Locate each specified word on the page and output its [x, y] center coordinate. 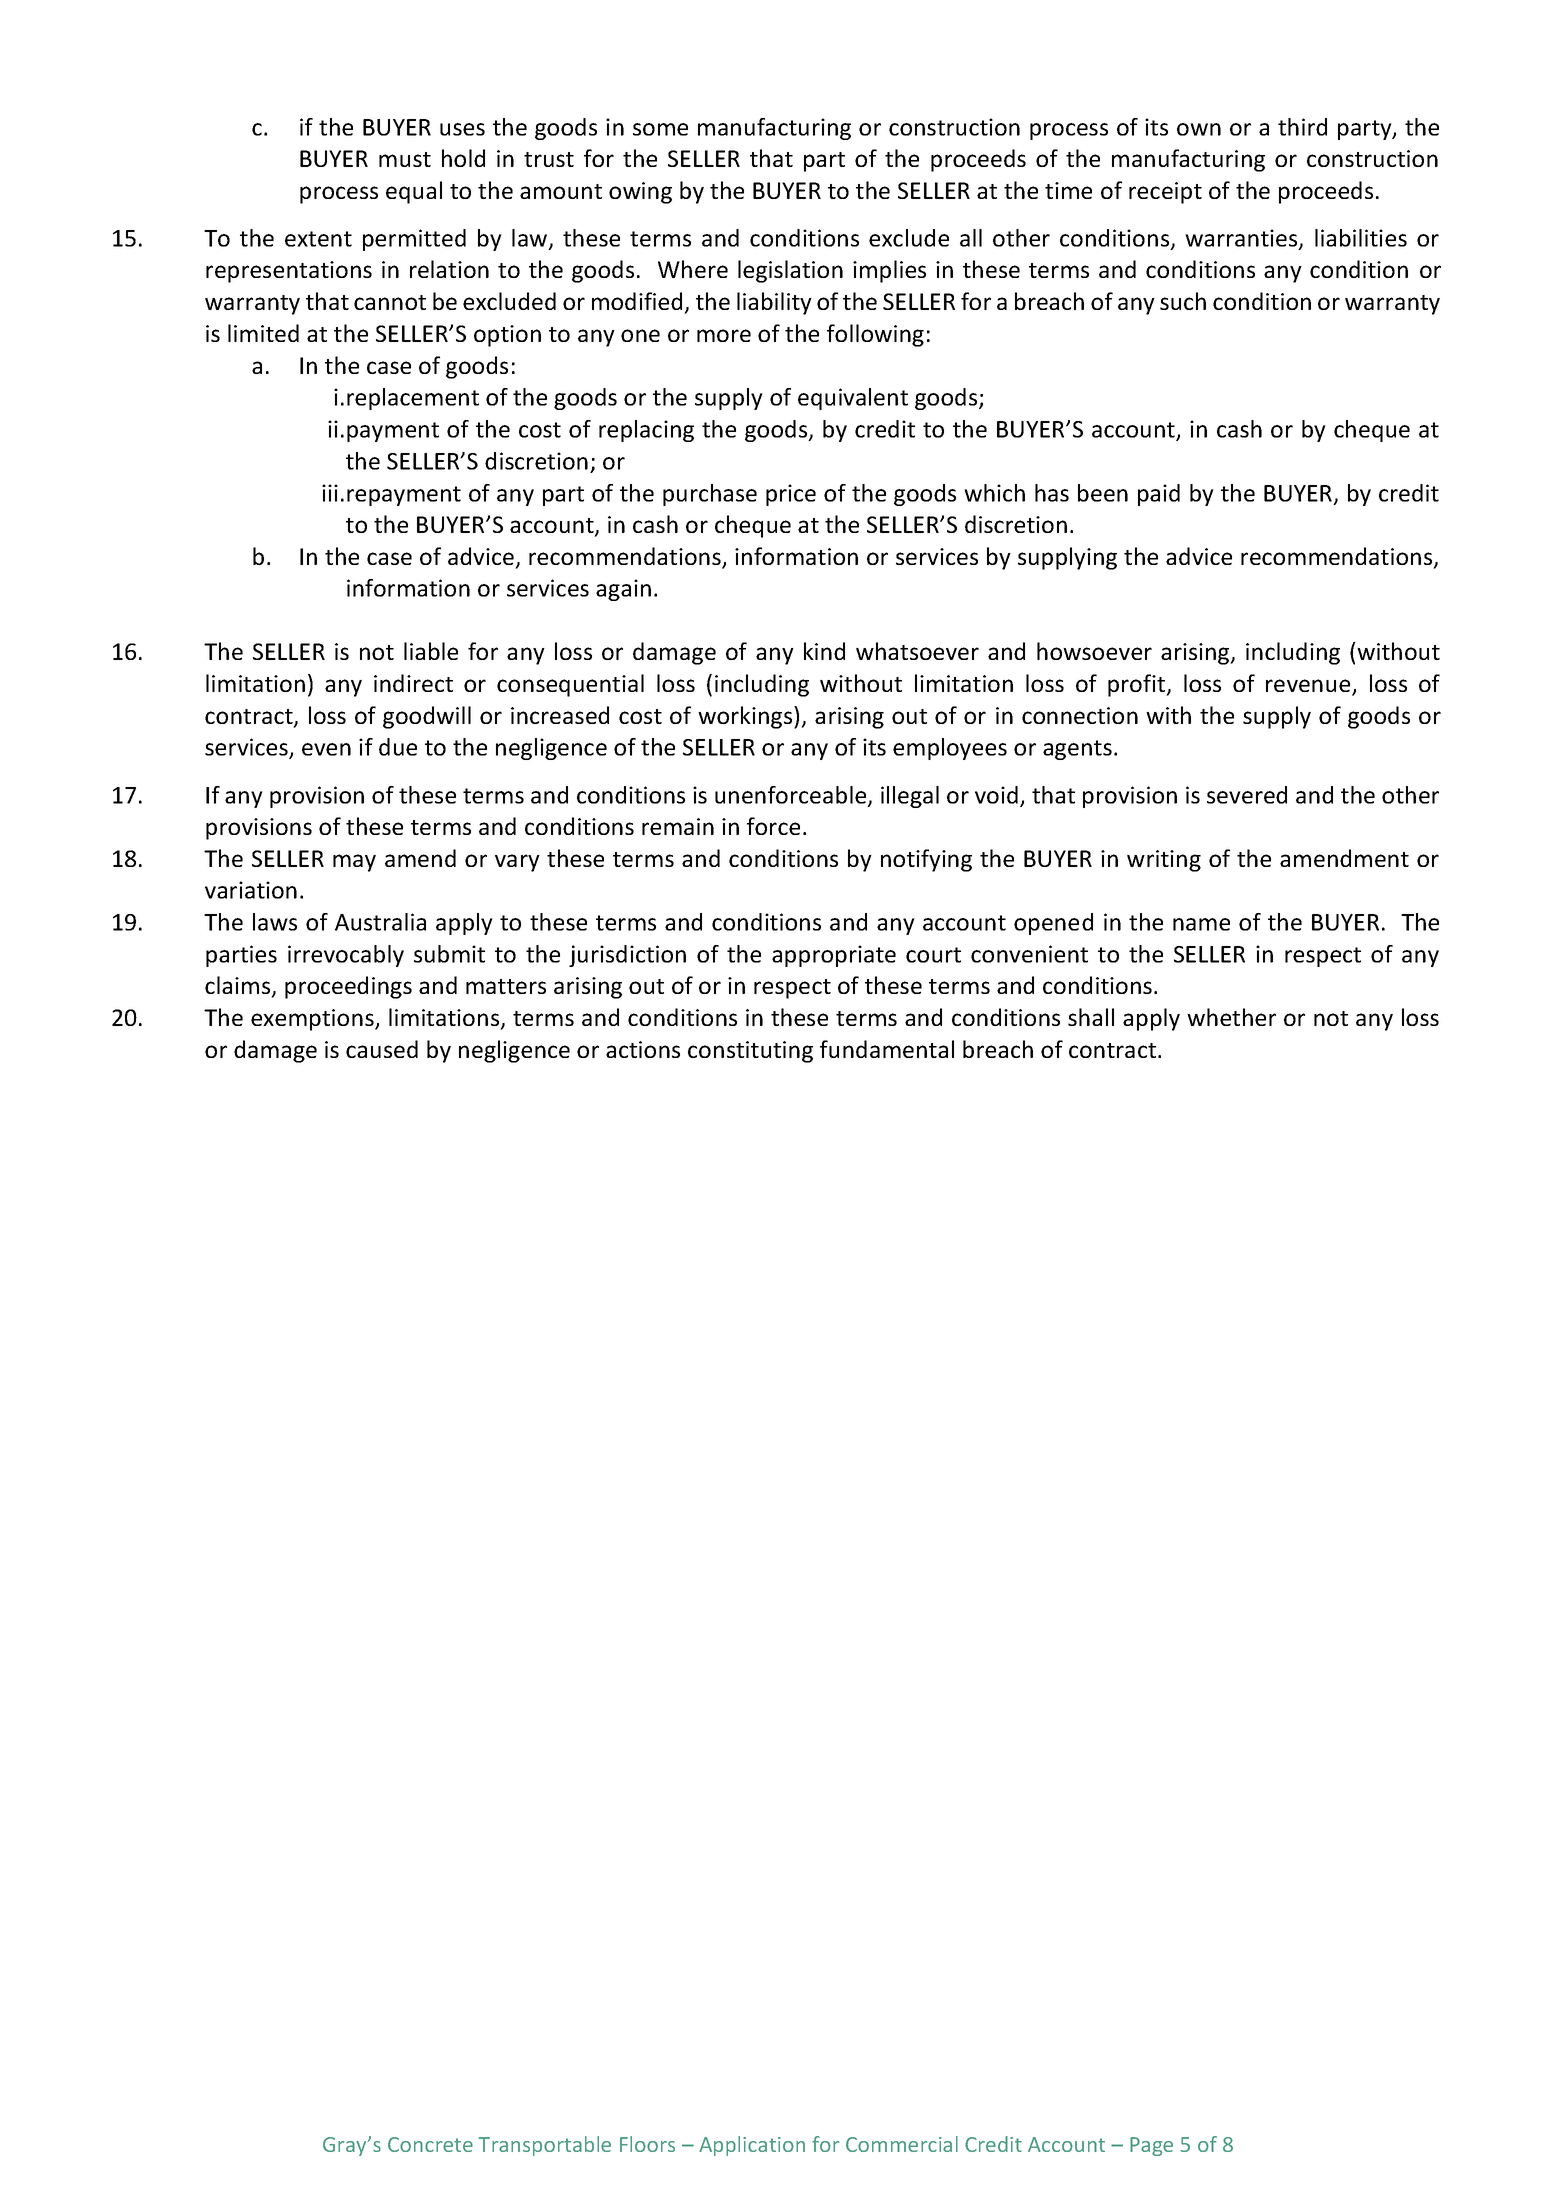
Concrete [430, 2144]
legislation [790, 271]
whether [1231, 1017]
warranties [1242, 239]
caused [382, 1049]
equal [414, 192]
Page [1151, 2146]
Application [752, 2146]
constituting [750, 1052]
